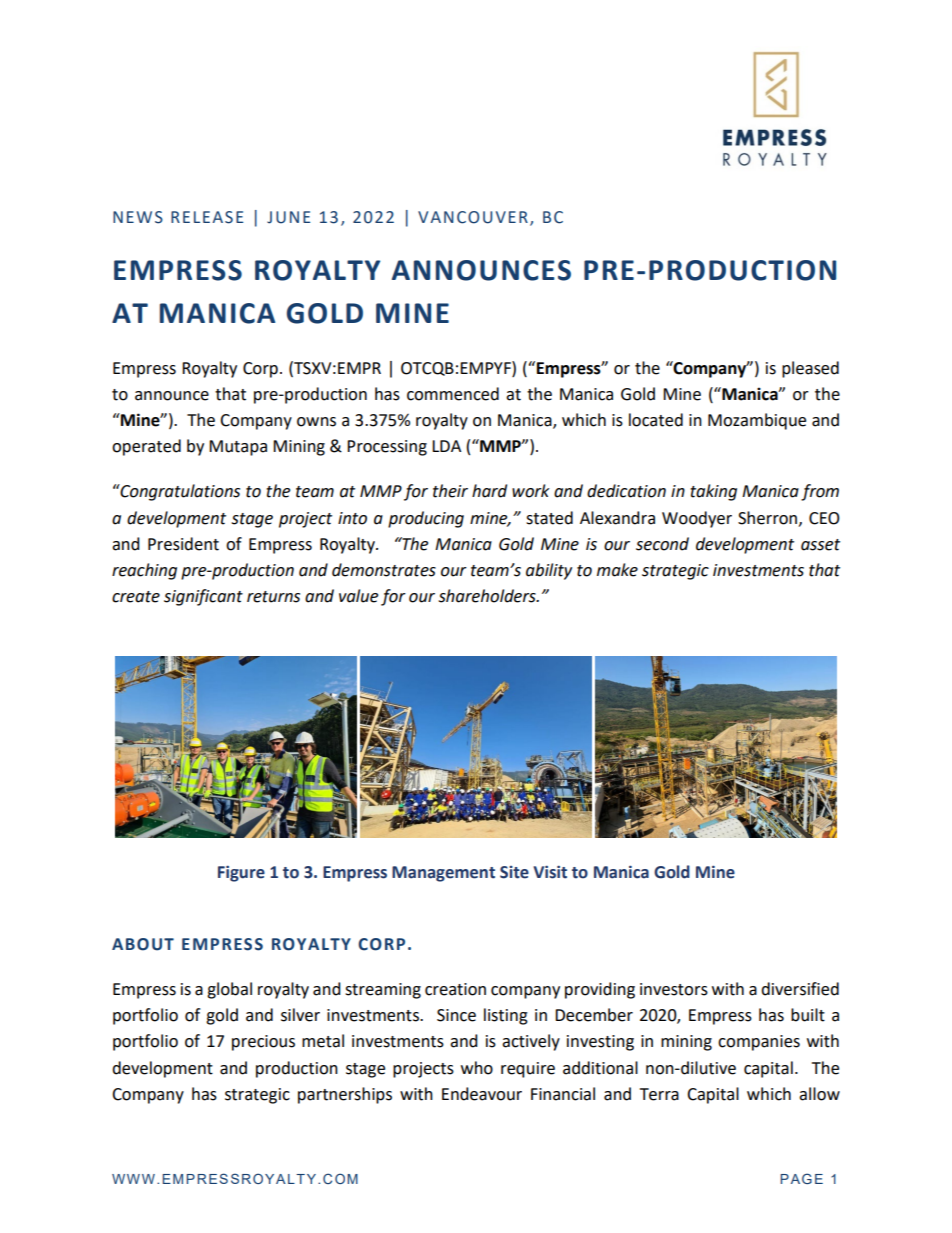  Describe the element at coordinates (443, 874) in the screenshot. I see `Management` at that location.
